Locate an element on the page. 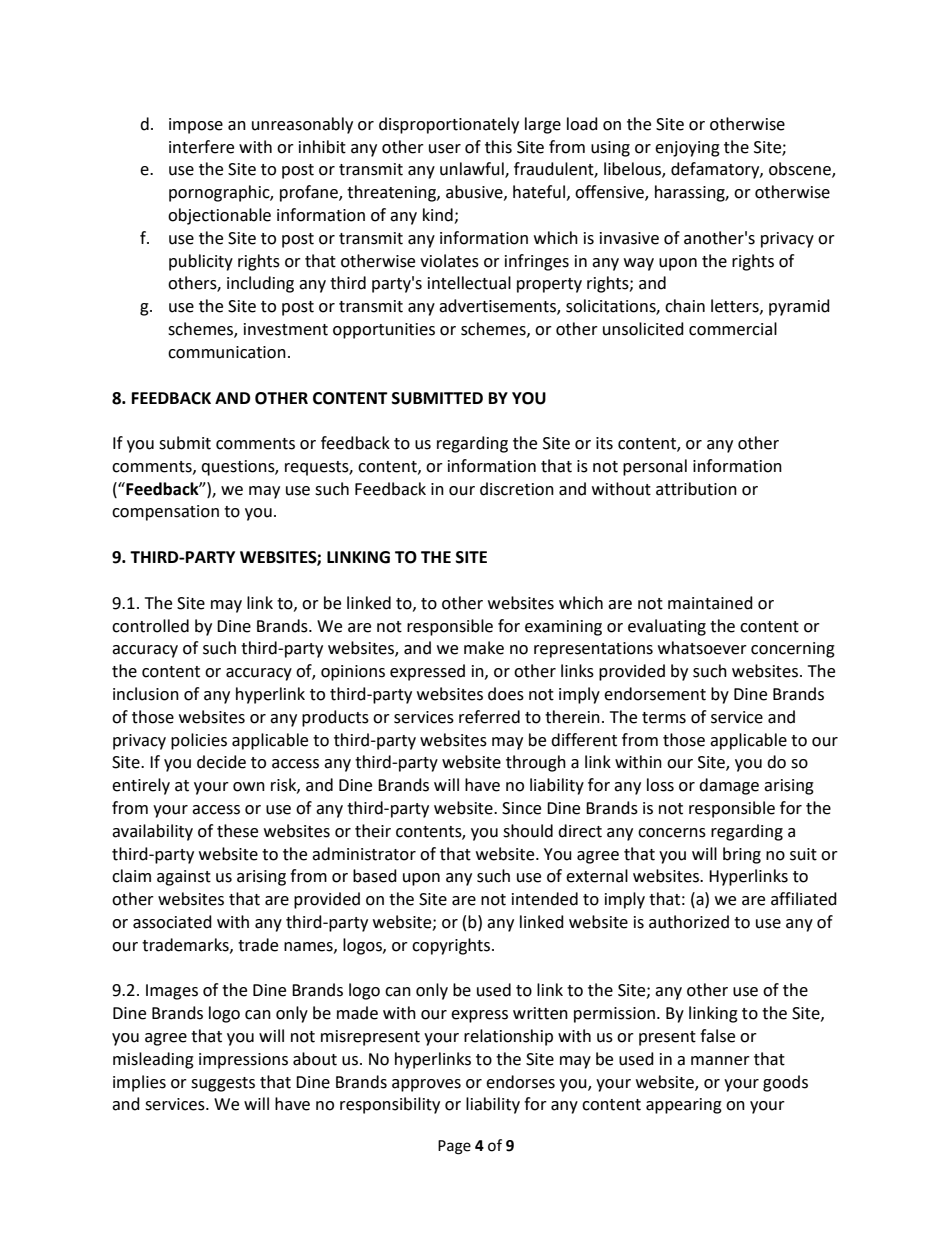 This image has height=1233, width=952. attribution is located at coordinates (696, 489).
